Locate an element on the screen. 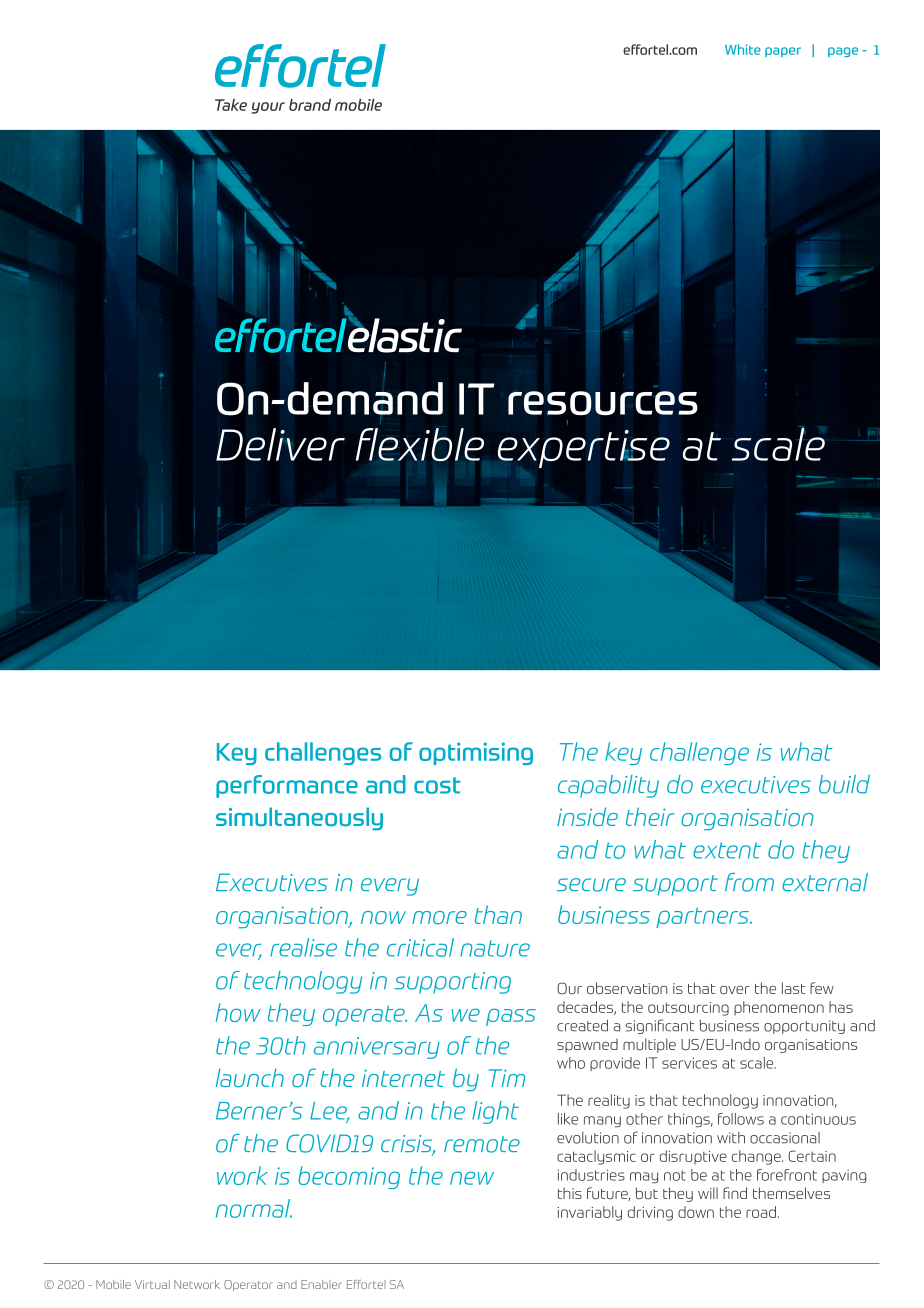 This screenshot has width=924, height=1308. optimising is located at coordinates (476, 753).
